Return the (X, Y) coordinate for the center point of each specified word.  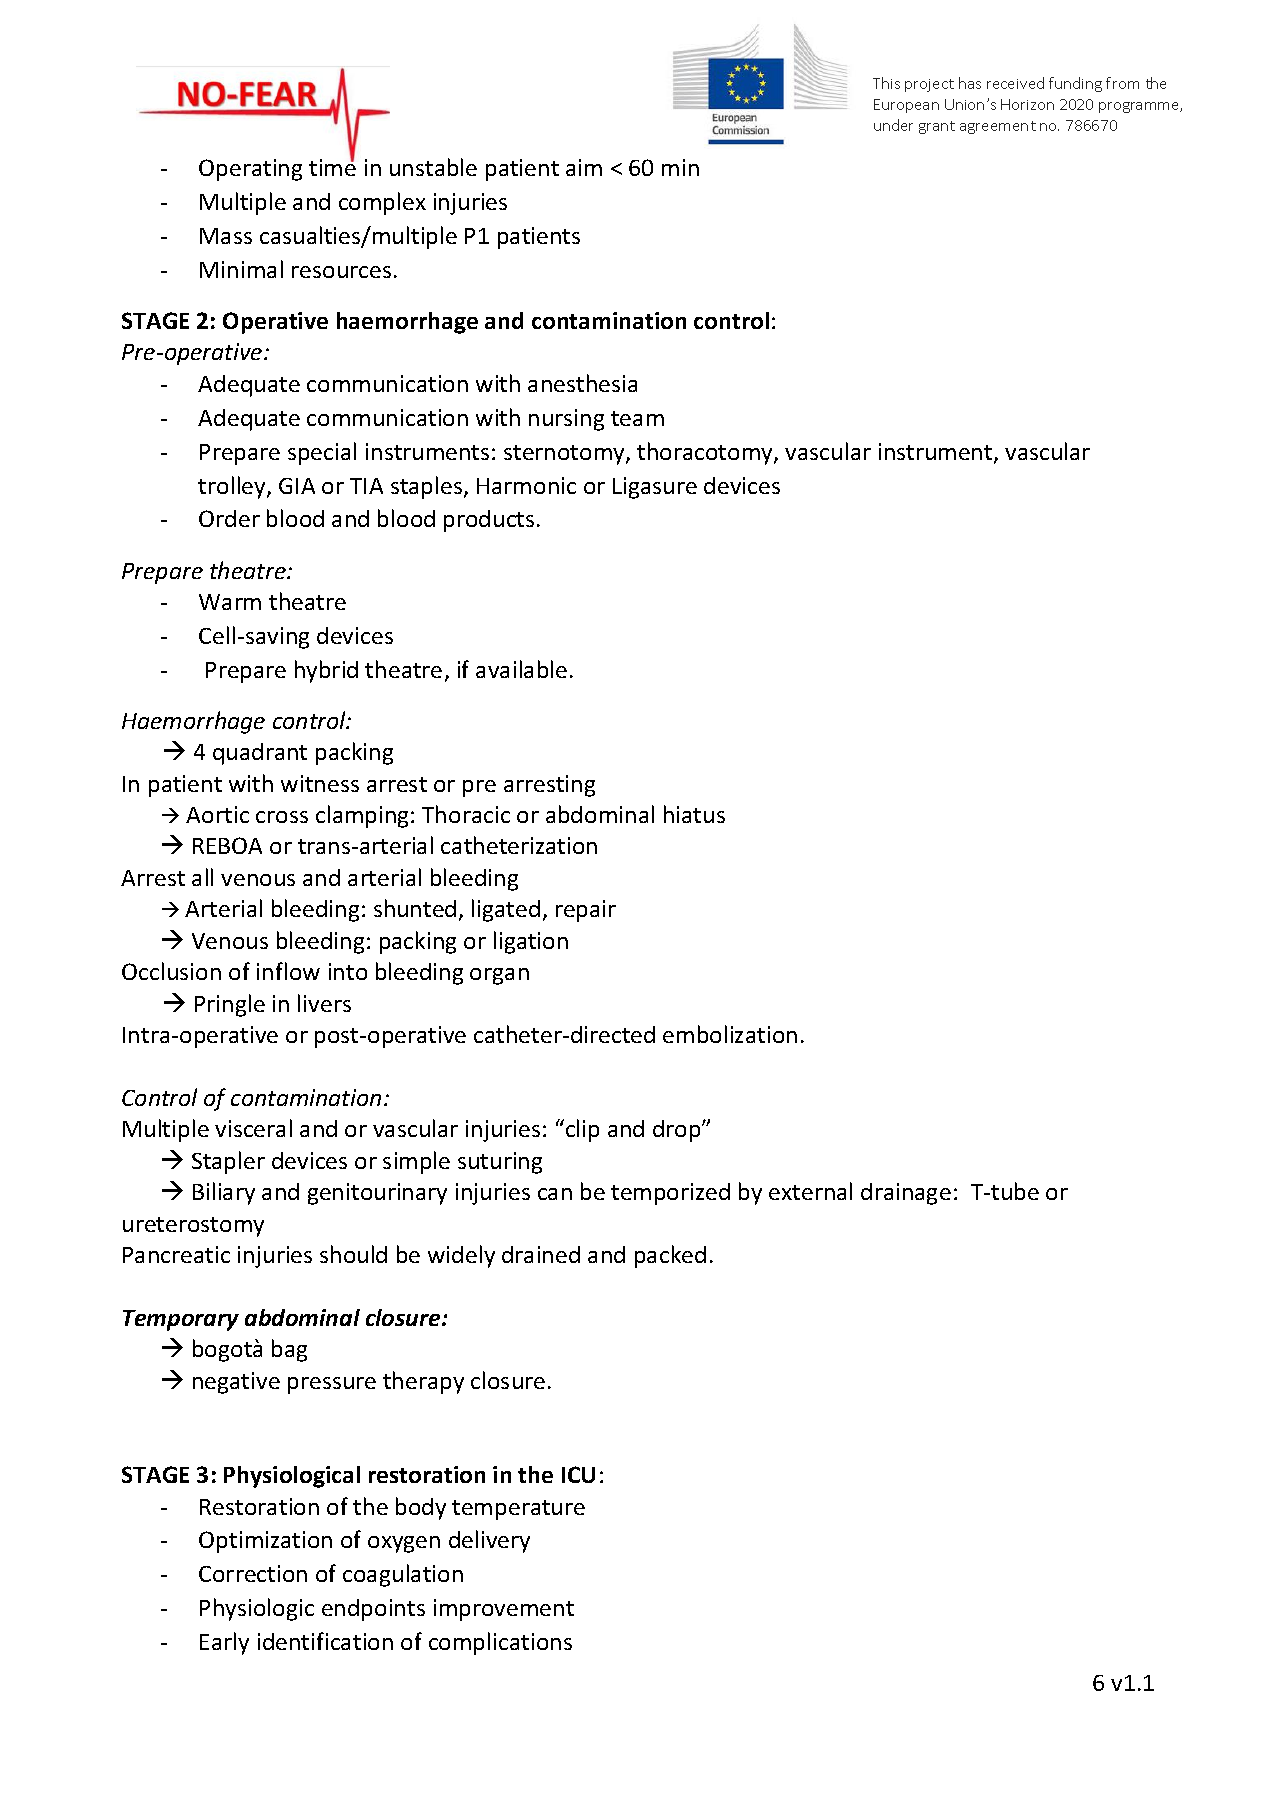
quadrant (260, 754)
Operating (250, 170)
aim (584, 167)
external (810, 1191)
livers (324, 1003)
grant (937, 127)
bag (289, 1350)
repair (586, 911)
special (322, 453)
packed (670, 1256)
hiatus (694, 814)
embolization (730, 1034)
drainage (906, 1194)
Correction (253, 1573)
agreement (998, 127)
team (637, 418)
